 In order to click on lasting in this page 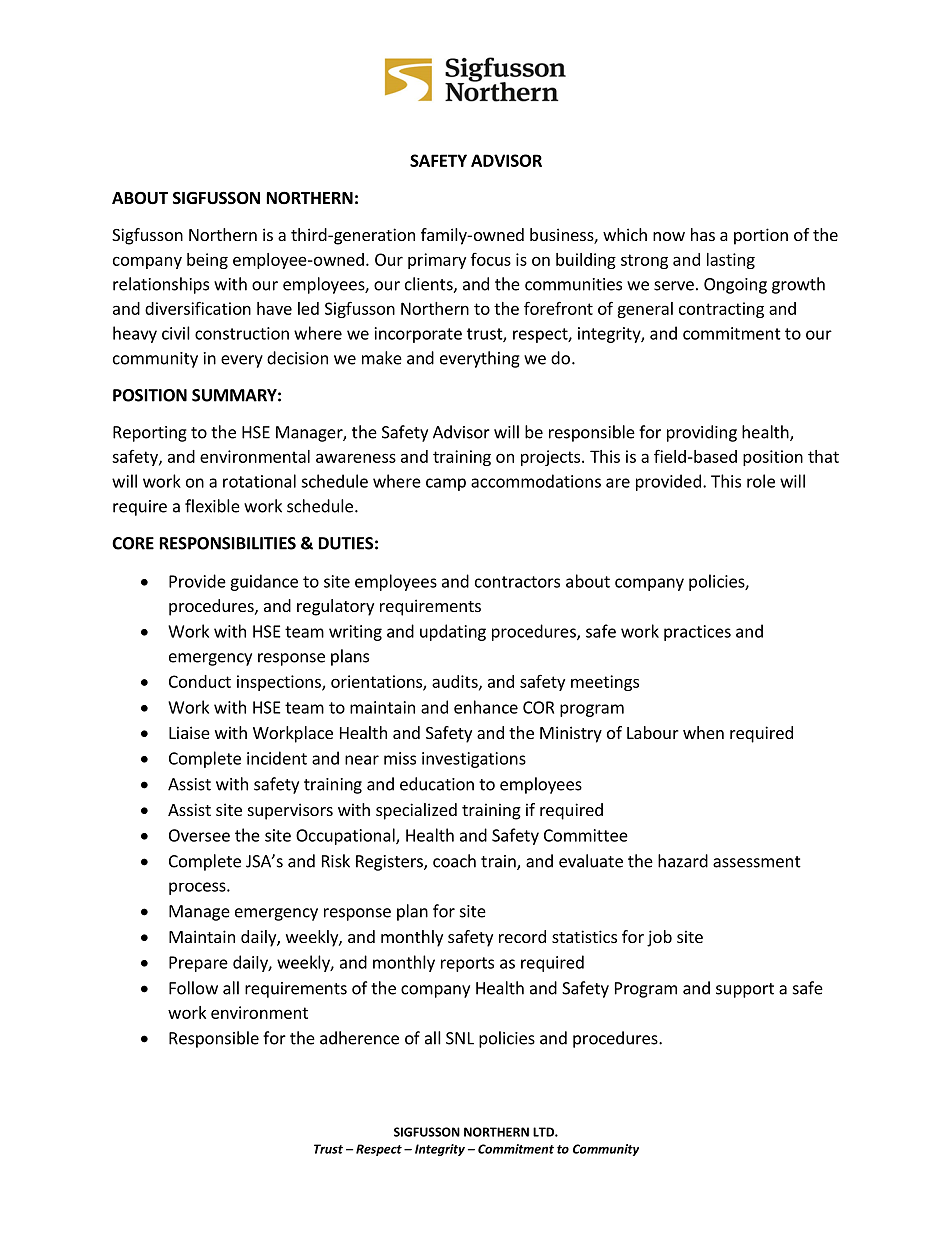, I will do `click(731, 261)`.
